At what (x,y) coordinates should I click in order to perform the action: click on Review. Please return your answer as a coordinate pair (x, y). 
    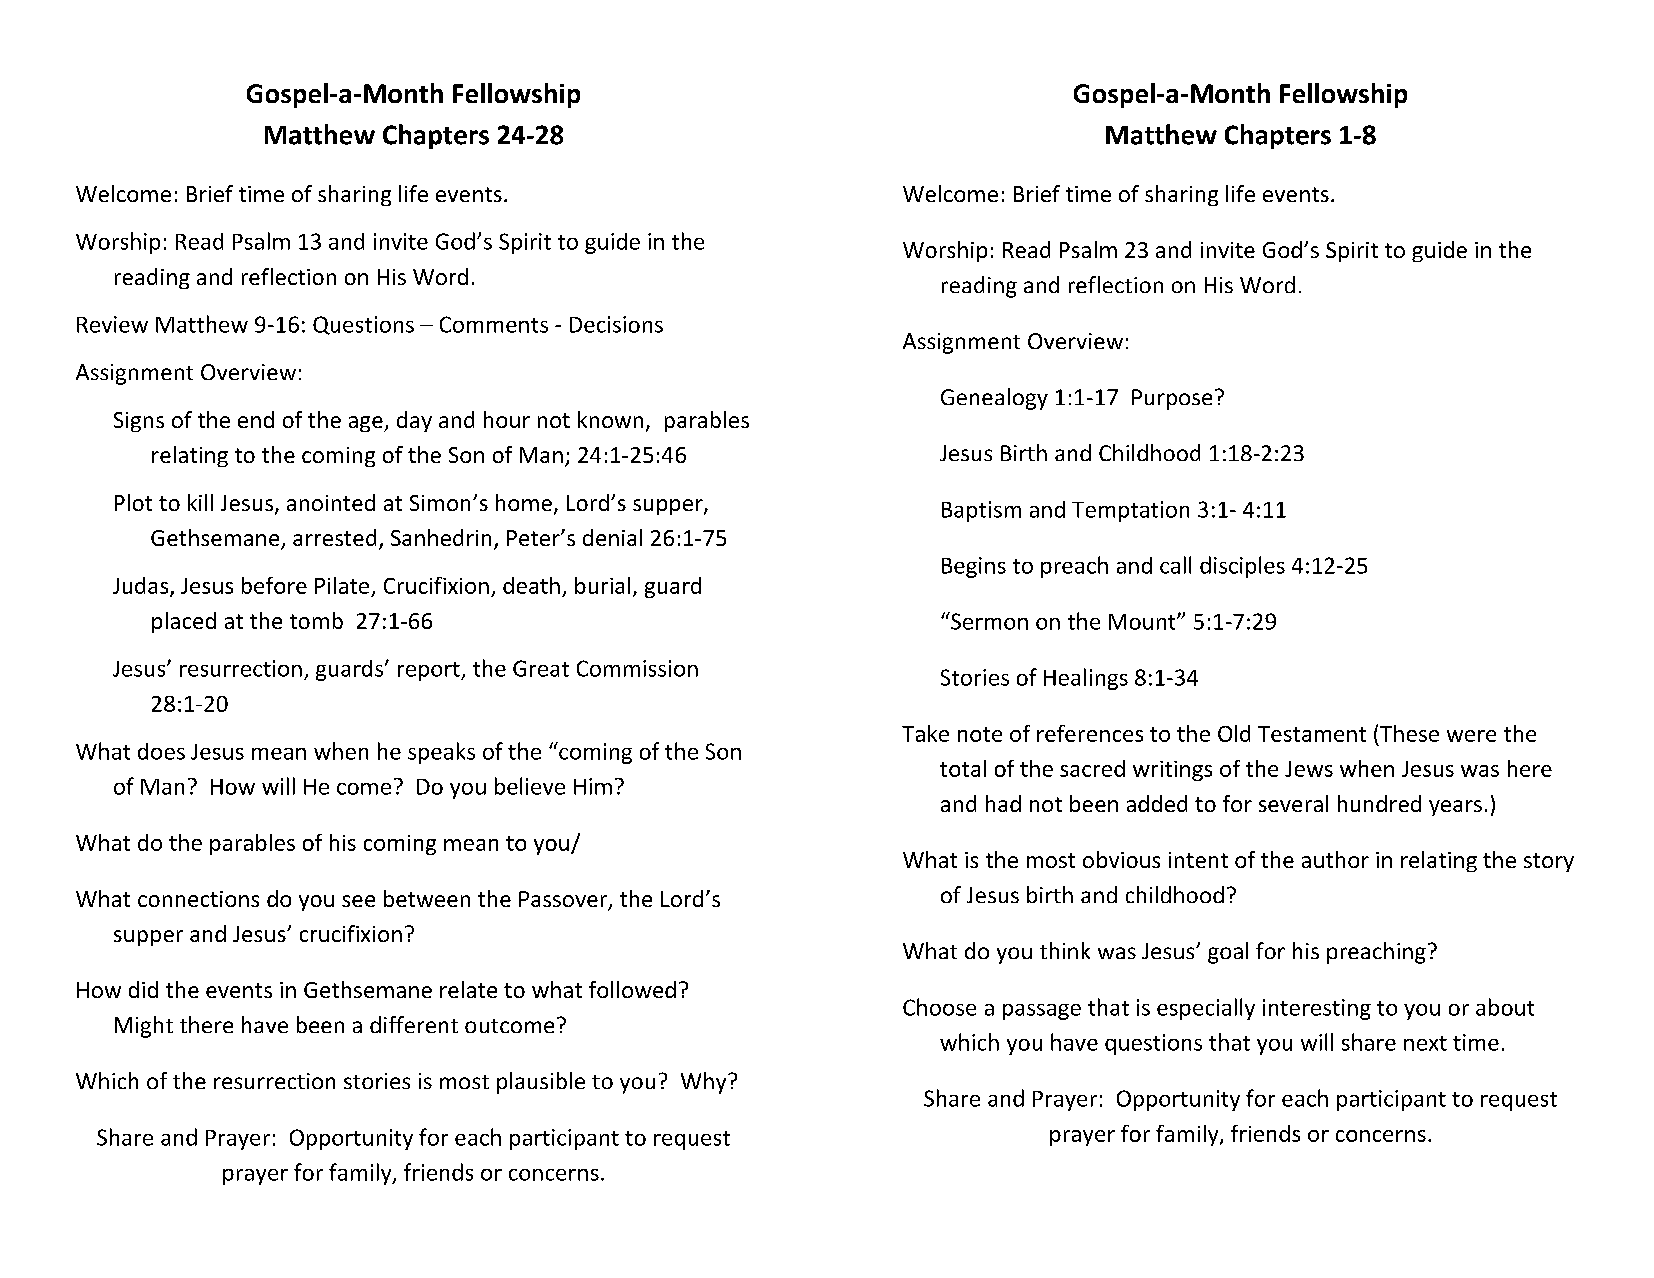
    Looking at the image, I should click on (112, 324).
